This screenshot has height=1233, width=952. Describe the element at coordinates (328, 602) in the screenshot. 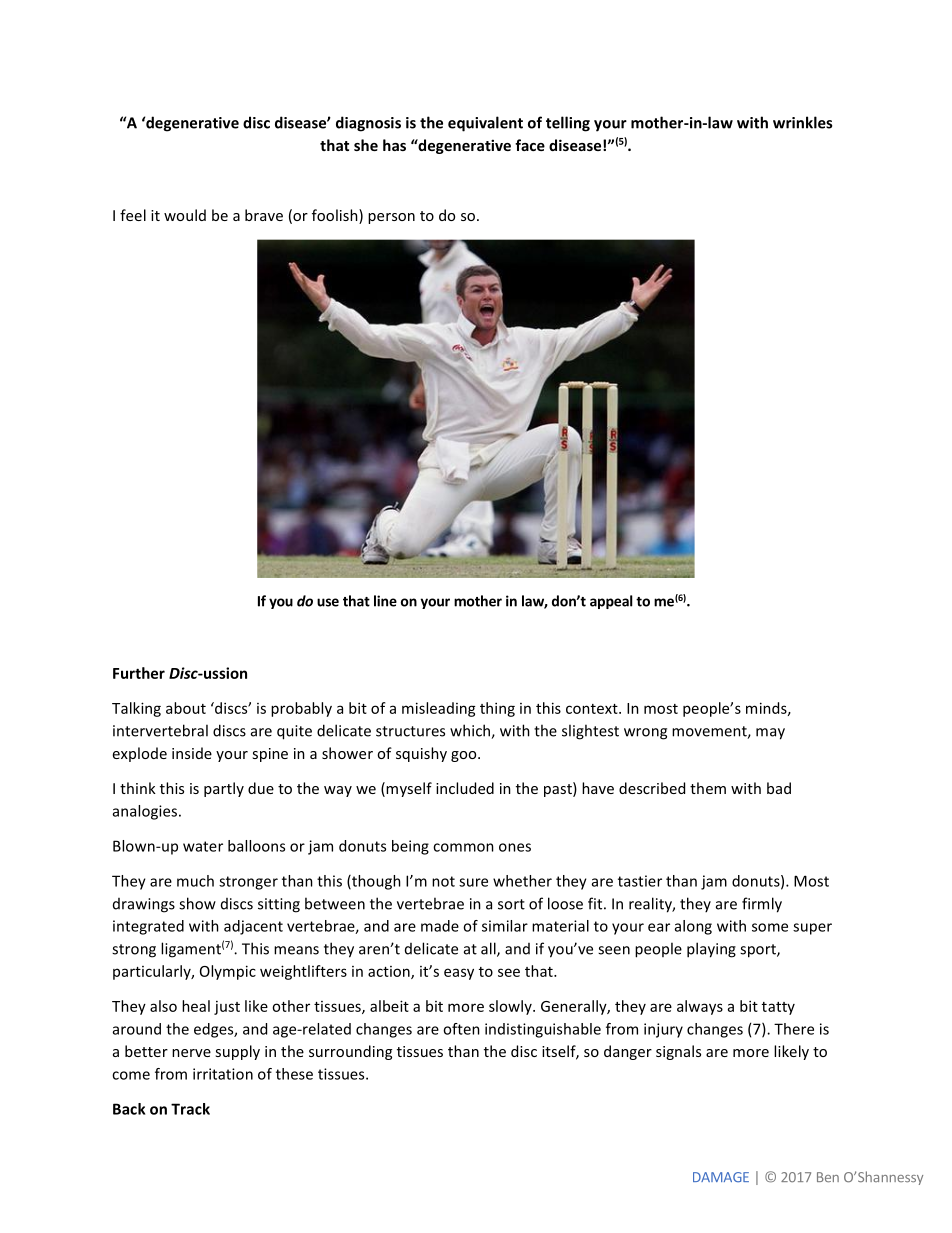

I see `use` at that location.
